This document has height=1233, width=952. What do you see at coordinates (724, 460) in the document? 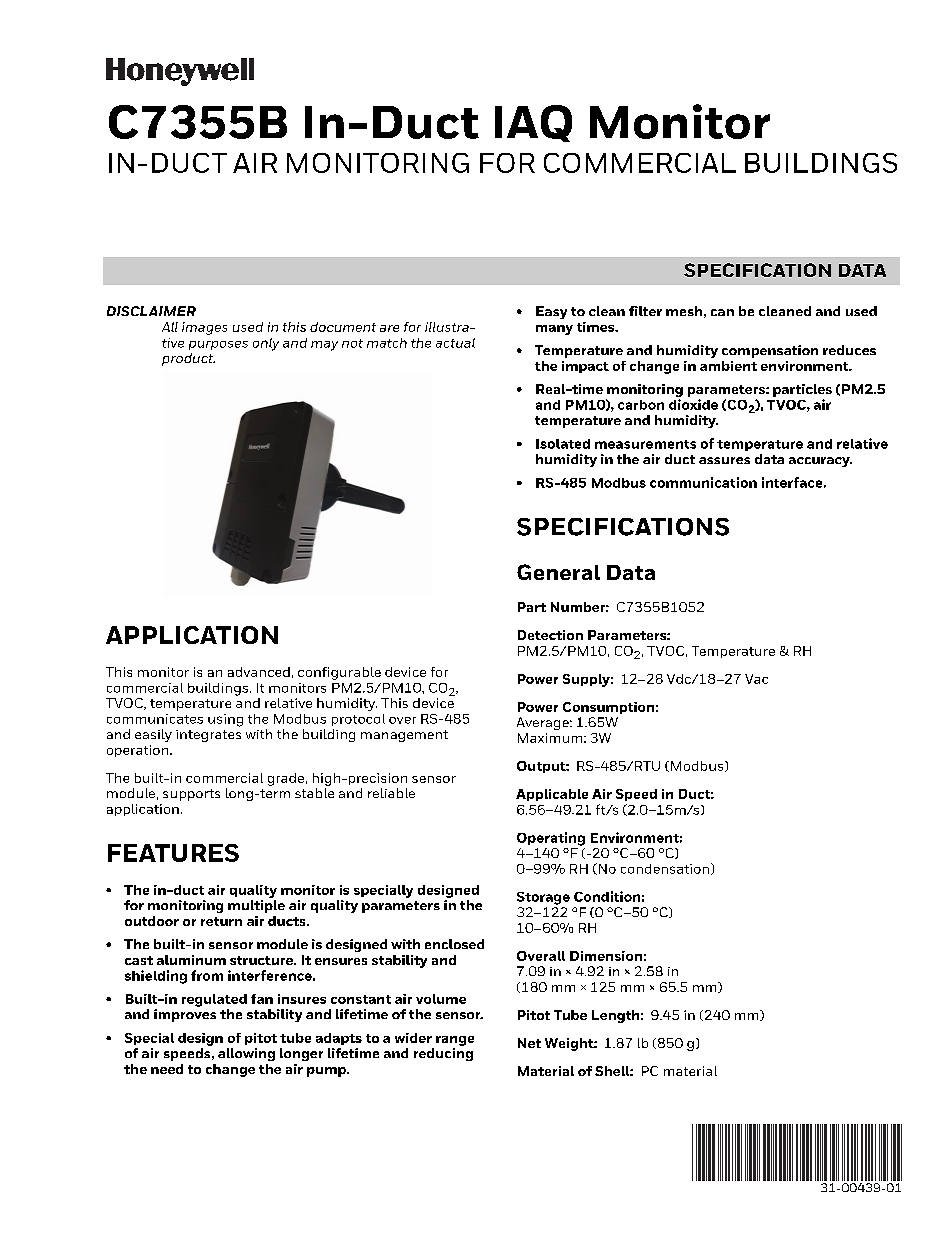
I see `assures` at bounding box center [724, 460].
